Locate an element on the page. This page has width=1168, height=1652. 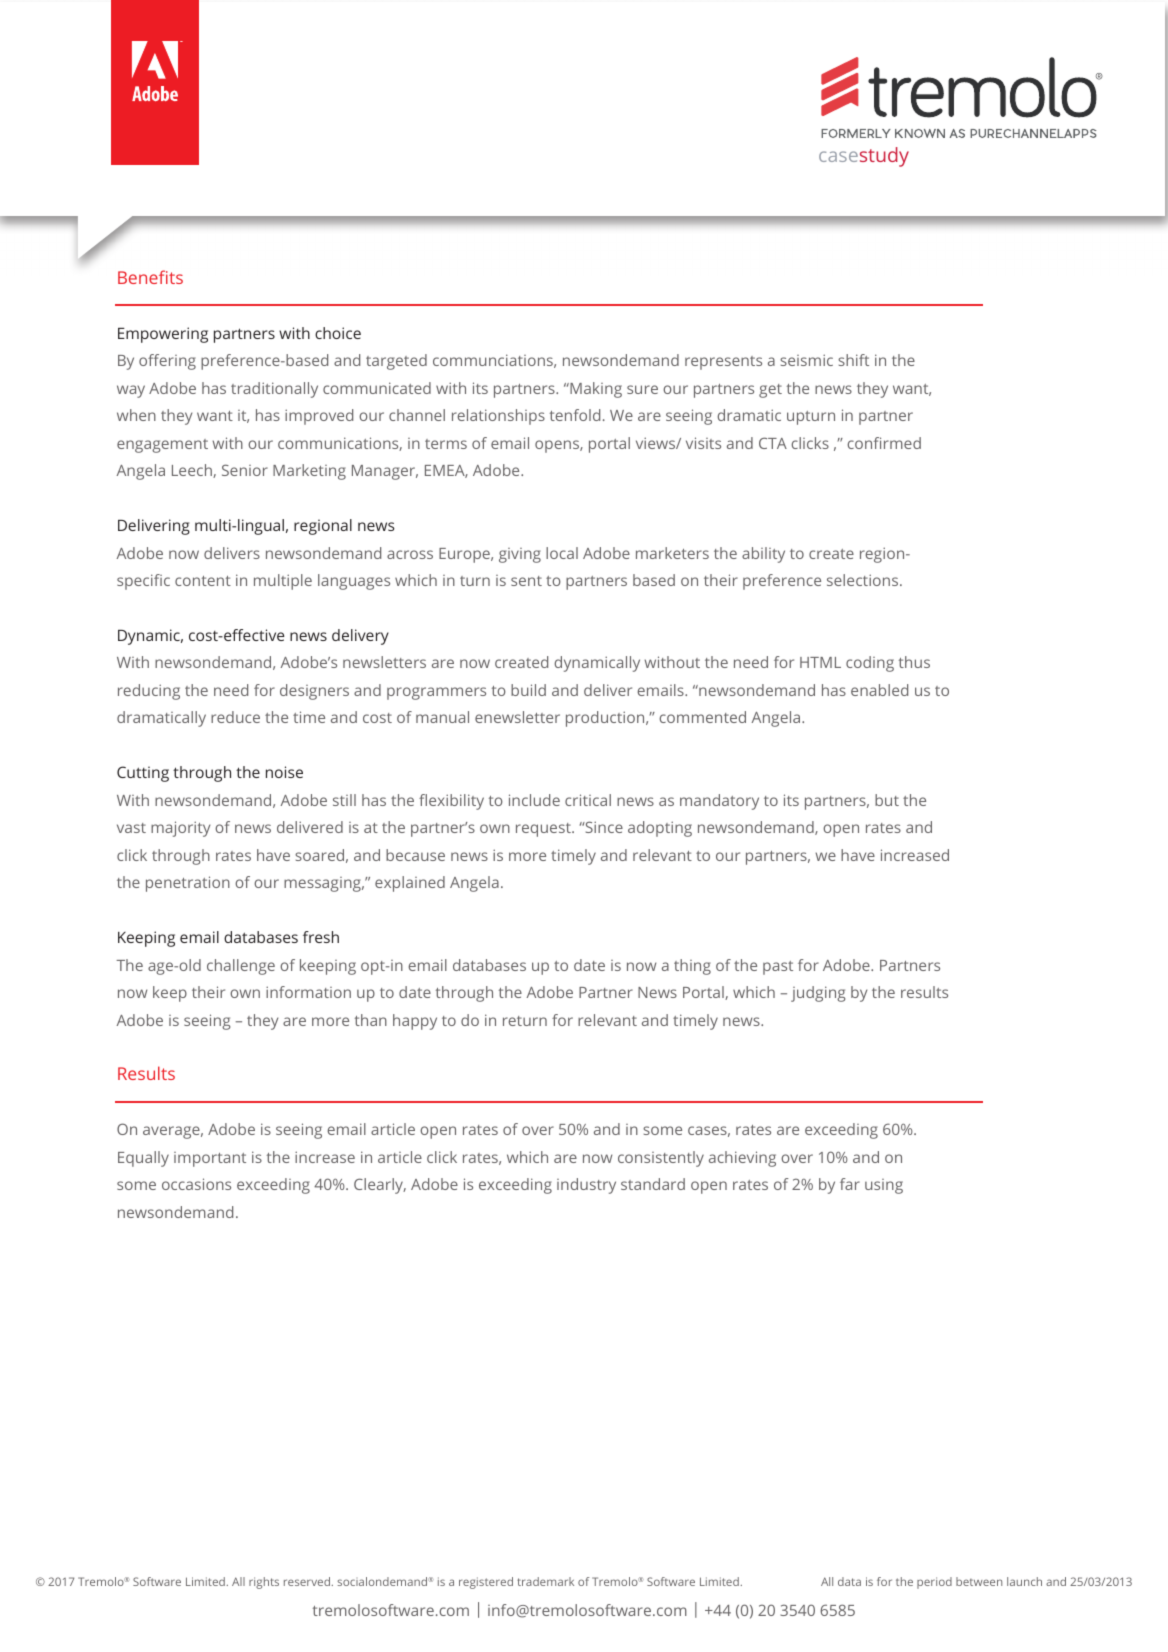
Making is located at coordinates (595, 390).
